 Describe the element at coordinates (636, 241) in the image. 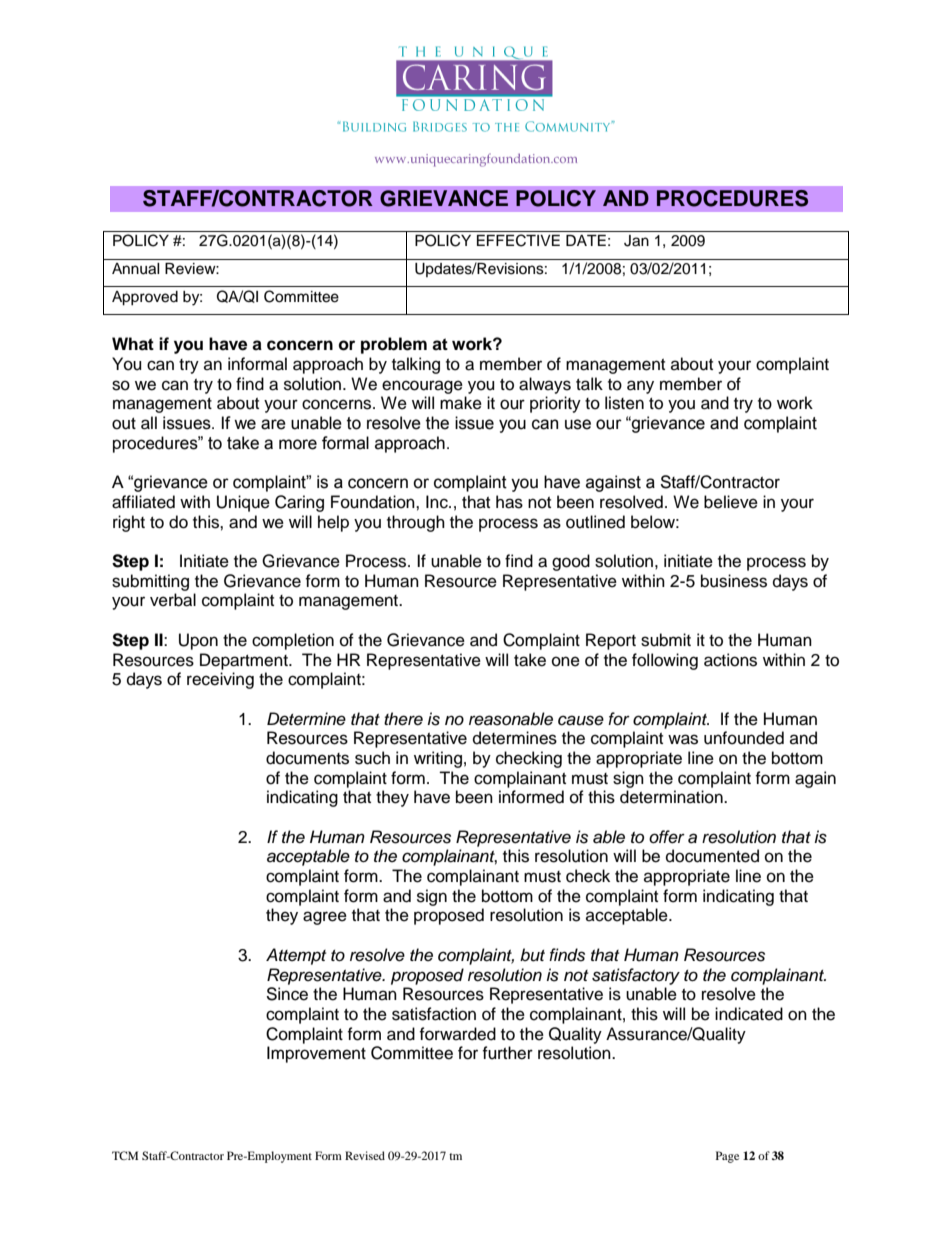

I see `Jan` at that location.
